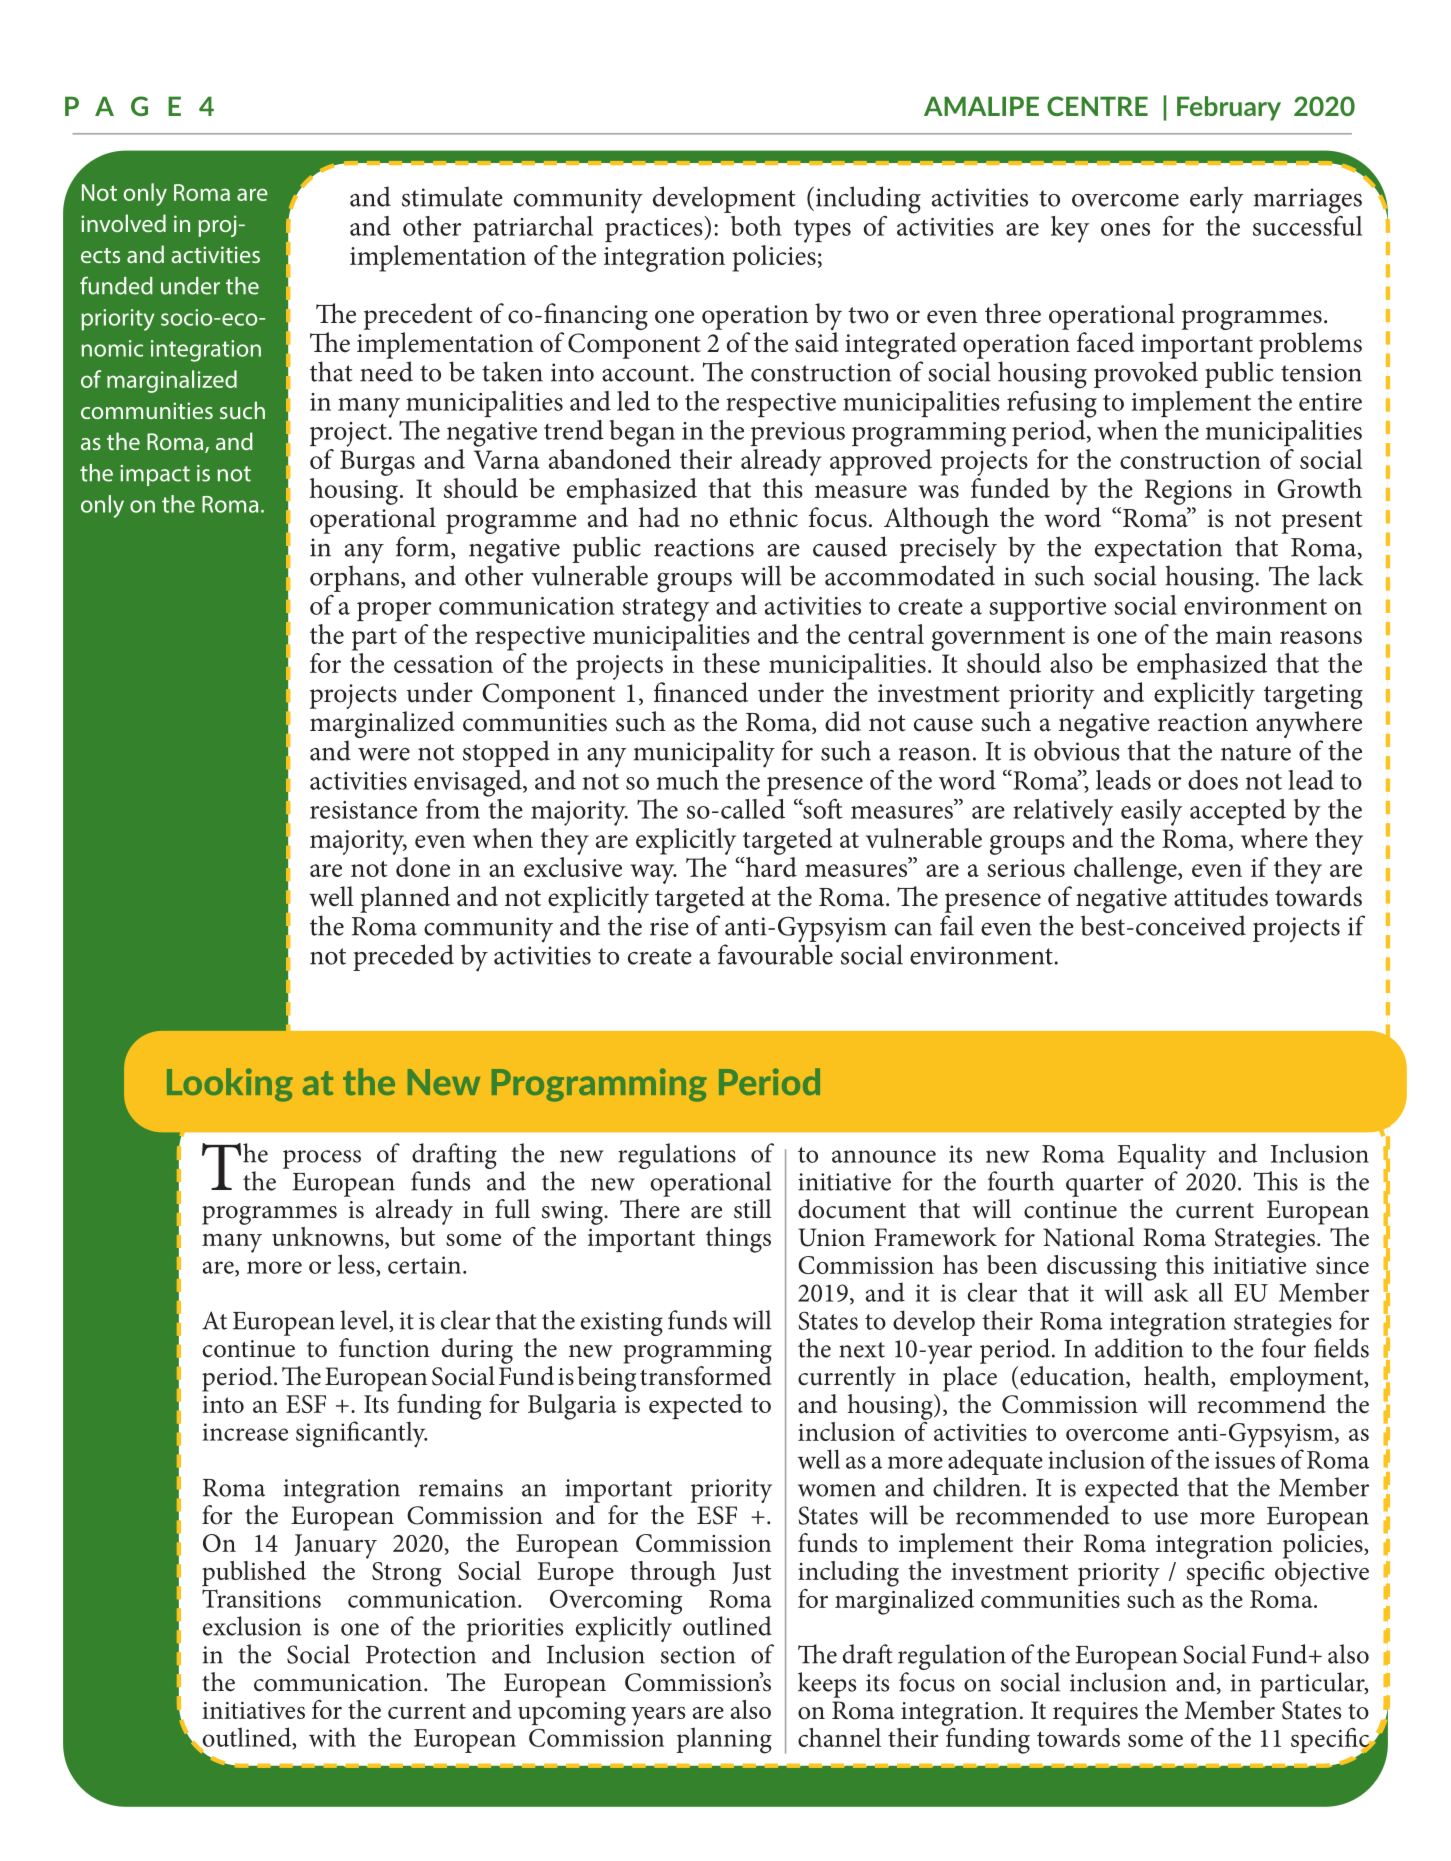 This screenshot has width=1451, height=1861. I want to click on still, so click(753, 1209).
